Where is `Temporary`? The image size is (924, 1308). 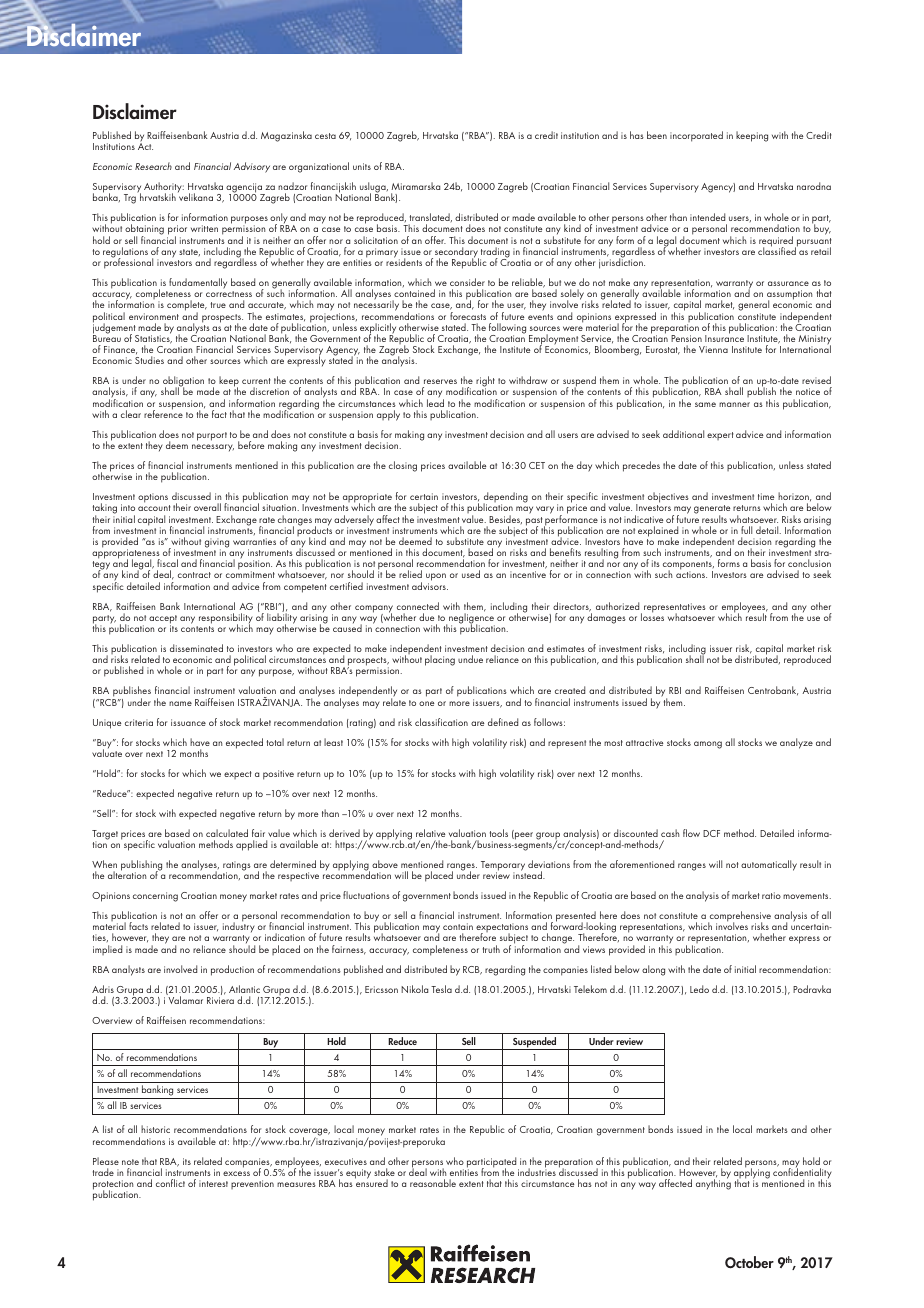
Temporary is located at coordinates (503, 867).
